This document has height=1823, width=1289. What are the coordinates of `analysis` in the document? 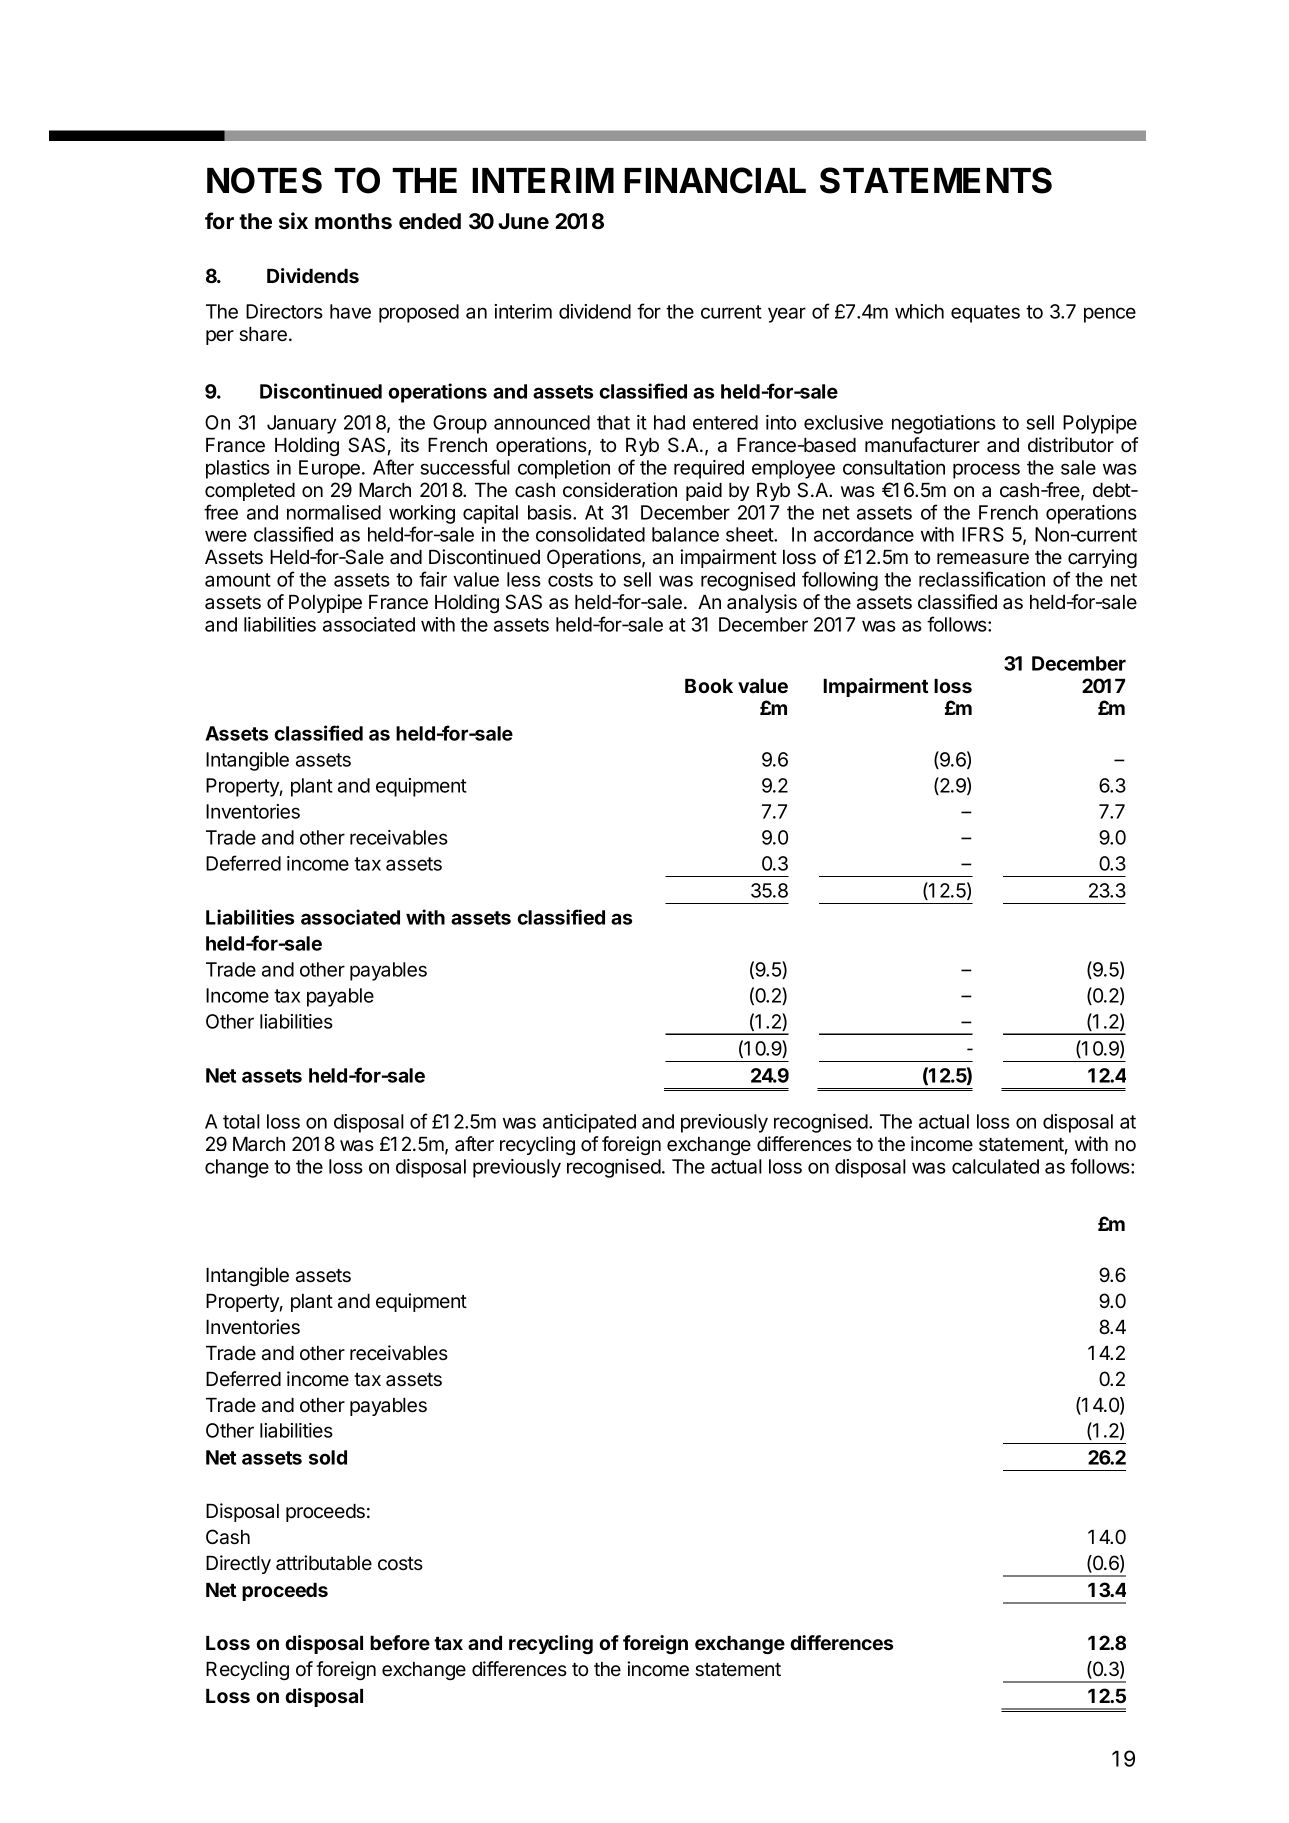 It's located at (762, 603).
